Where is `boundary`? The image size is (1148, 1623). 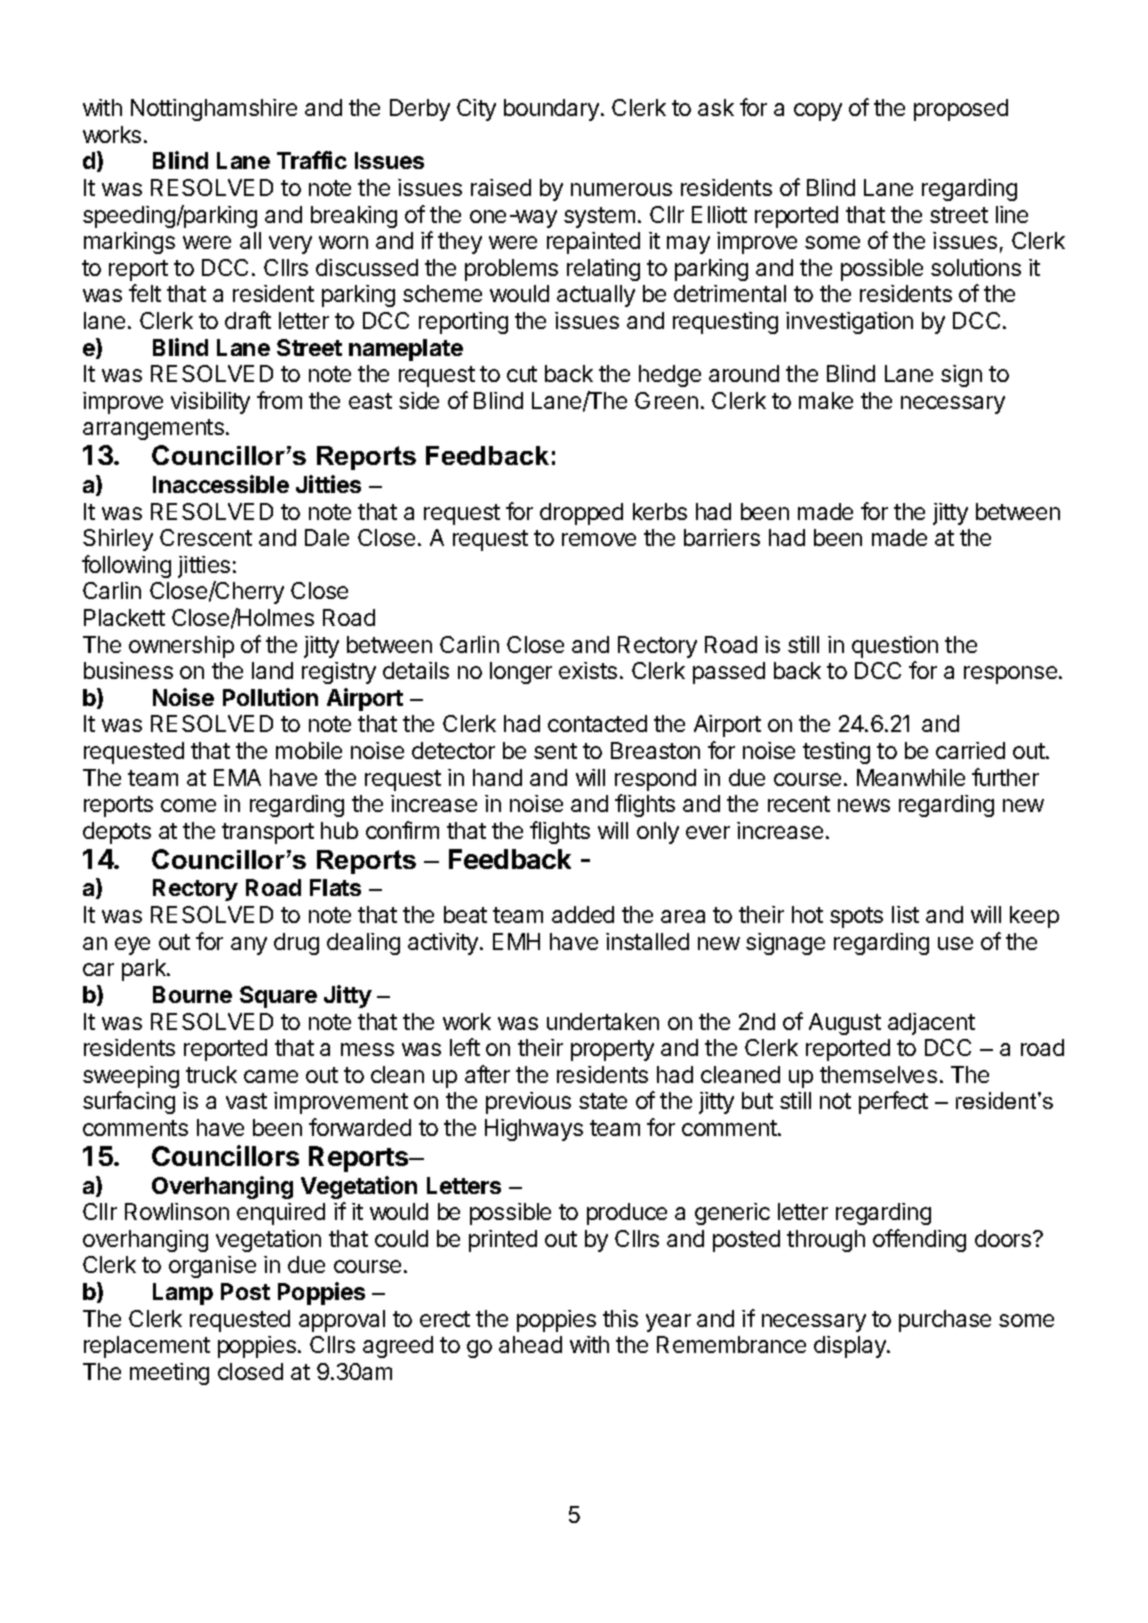 boundary is located at coordinates (551, 110).
